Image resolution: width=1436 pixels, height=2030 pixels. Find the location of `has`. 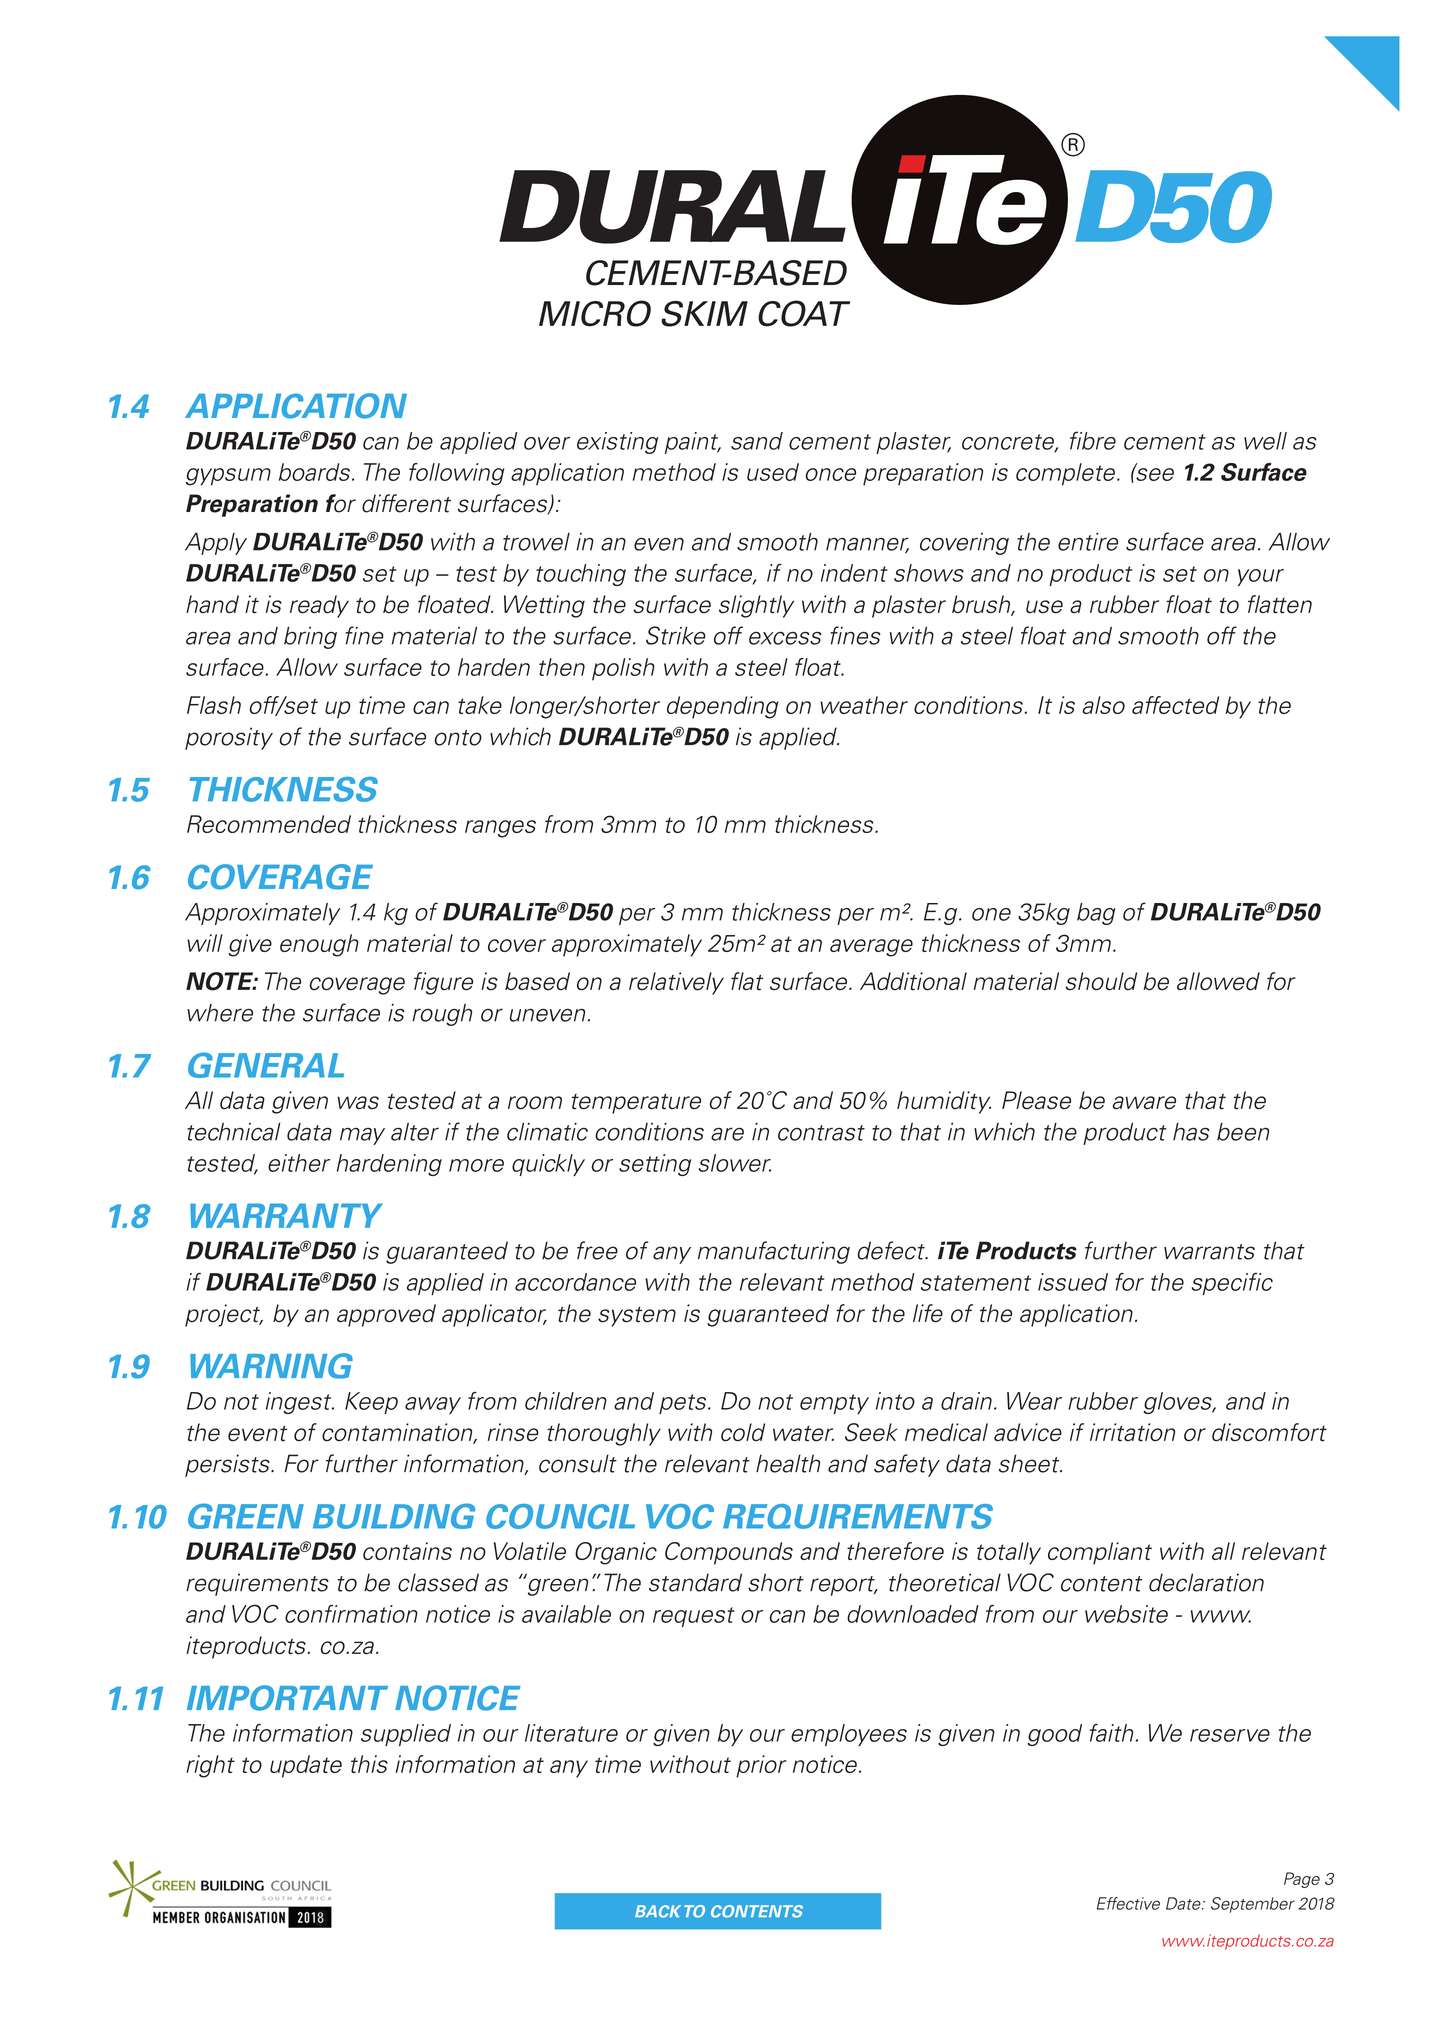

has is located at coordinates (1191, 1132).
